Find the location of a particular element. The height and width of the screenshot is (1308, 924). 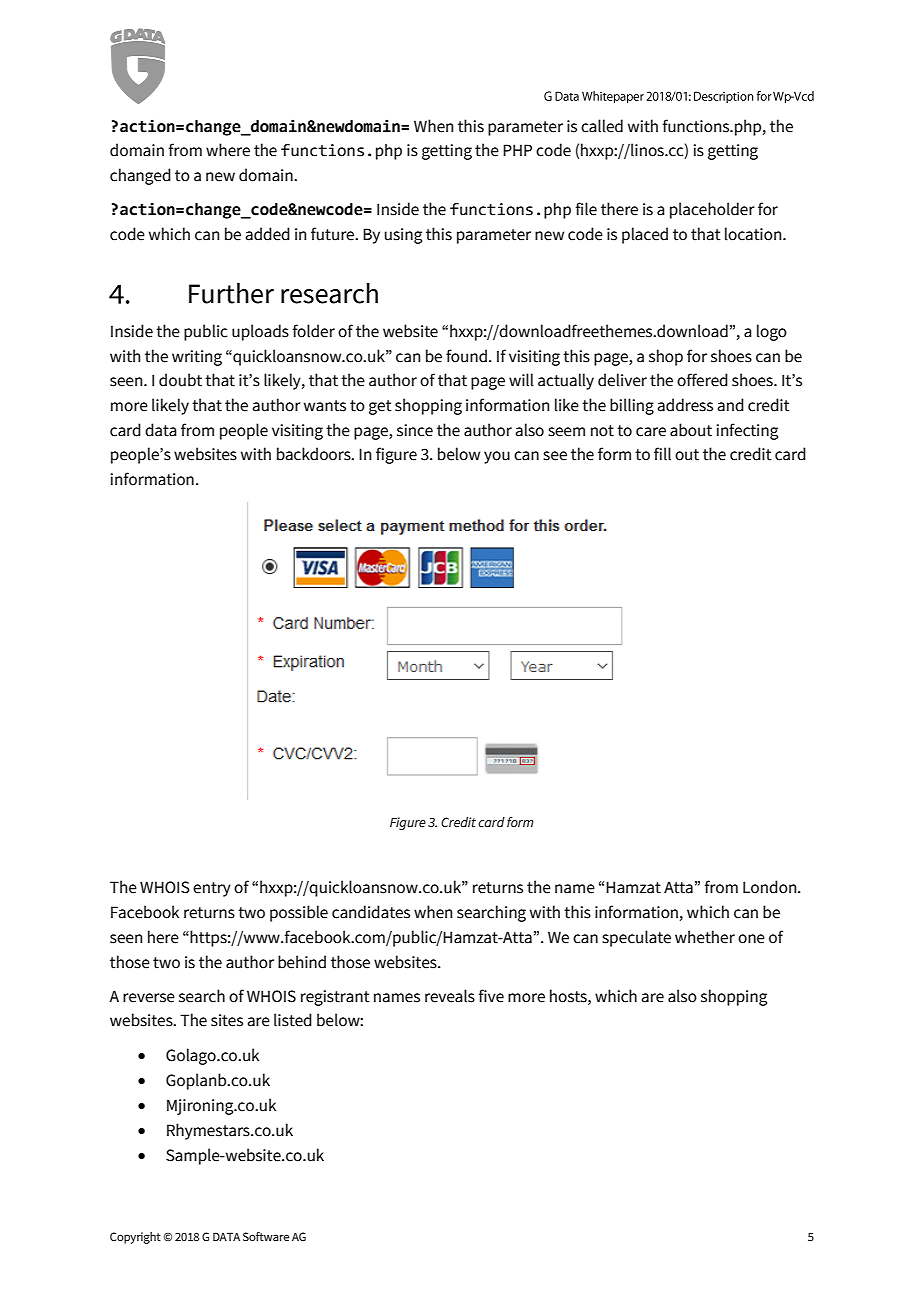

added is located at coordinates (268, 234).
